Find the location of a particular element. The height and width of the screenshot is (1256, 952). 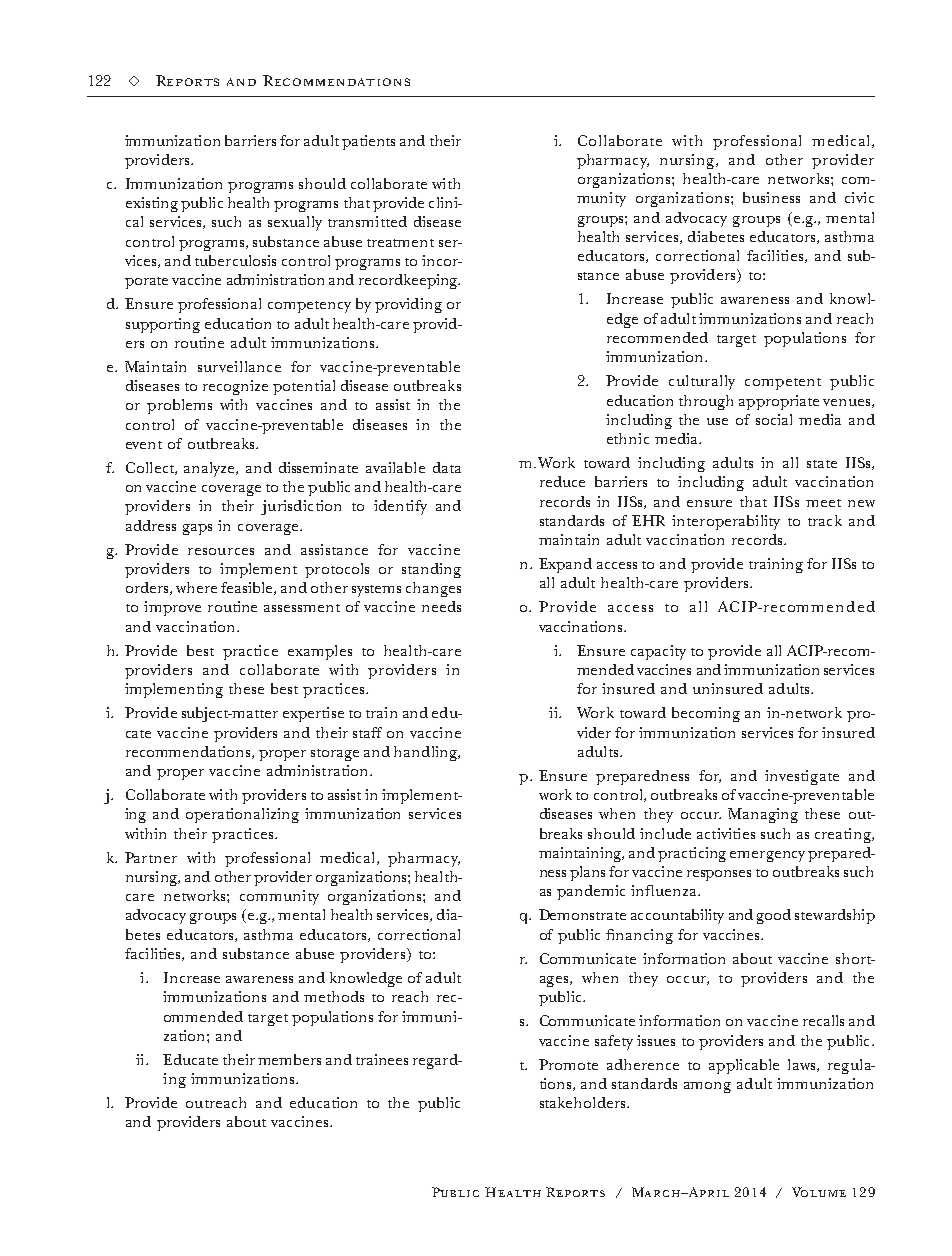

becoming is located at coordinates (706, 714).
